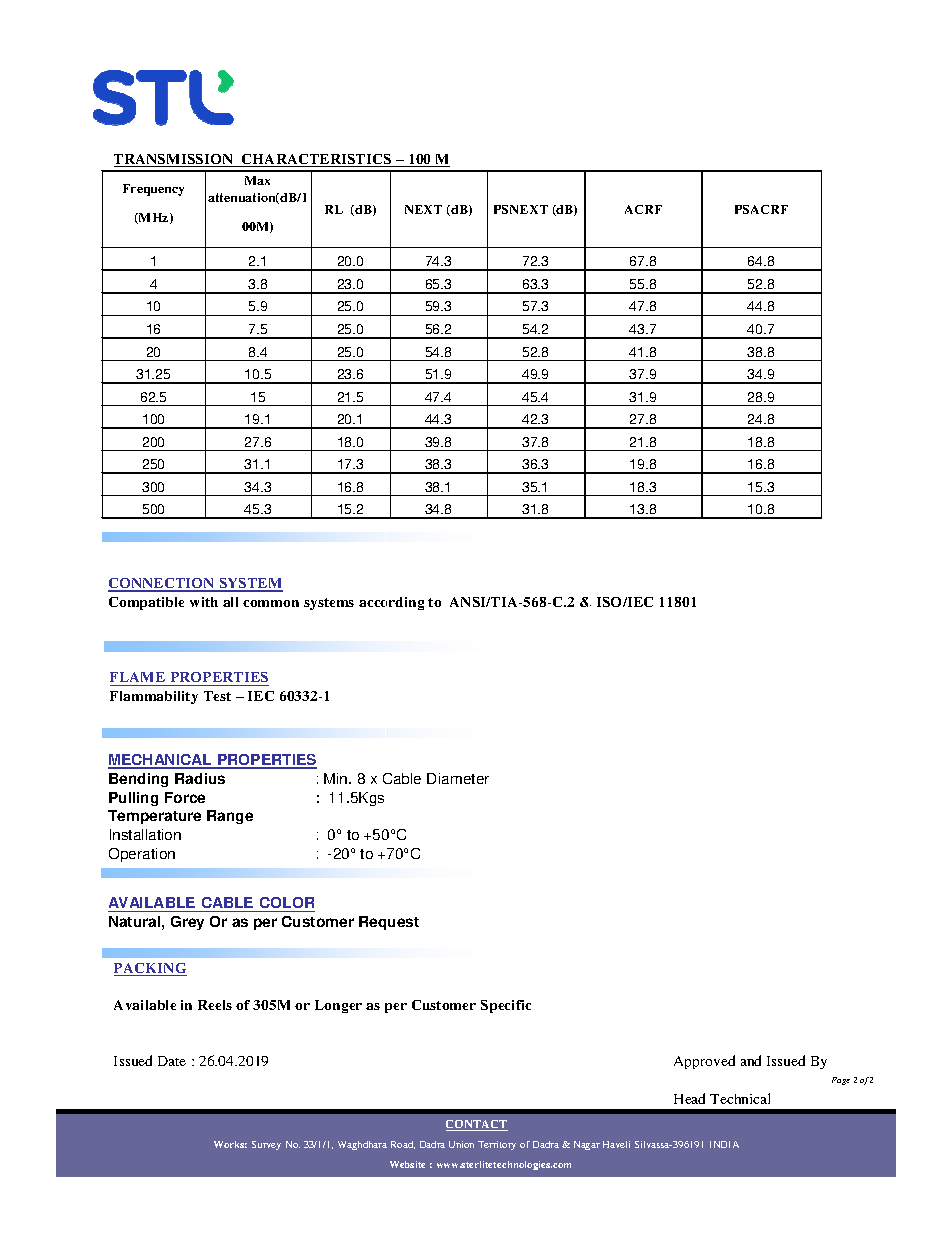  What do you see at coordinates (724, 1144) in the image?
I see `INDIA` at bounding box center [724, 1144].
